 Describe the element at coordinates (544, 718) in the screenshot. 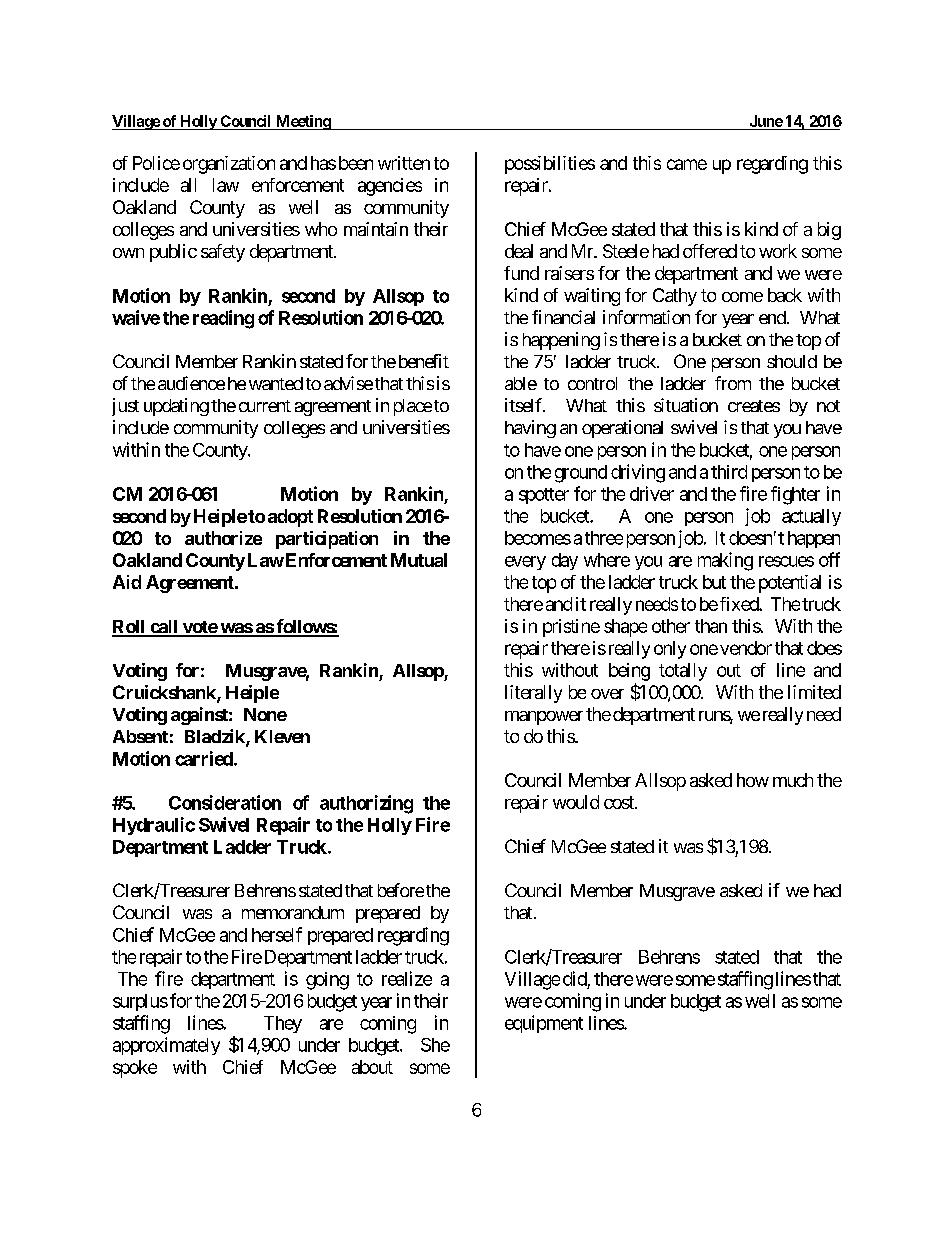

I see `manpower` at that location.
